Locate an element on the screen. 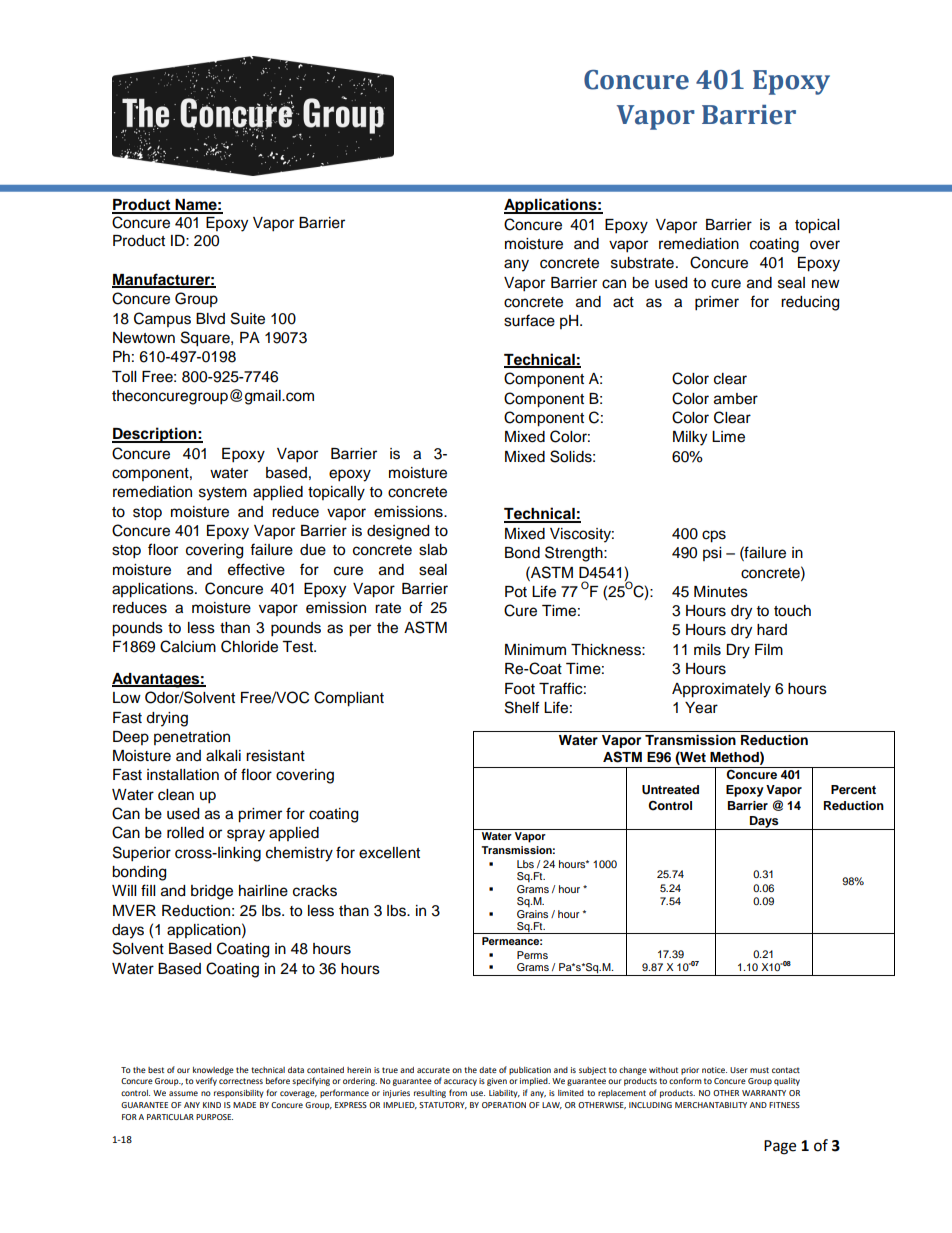  rolled is located at coordinates (185, 833).
